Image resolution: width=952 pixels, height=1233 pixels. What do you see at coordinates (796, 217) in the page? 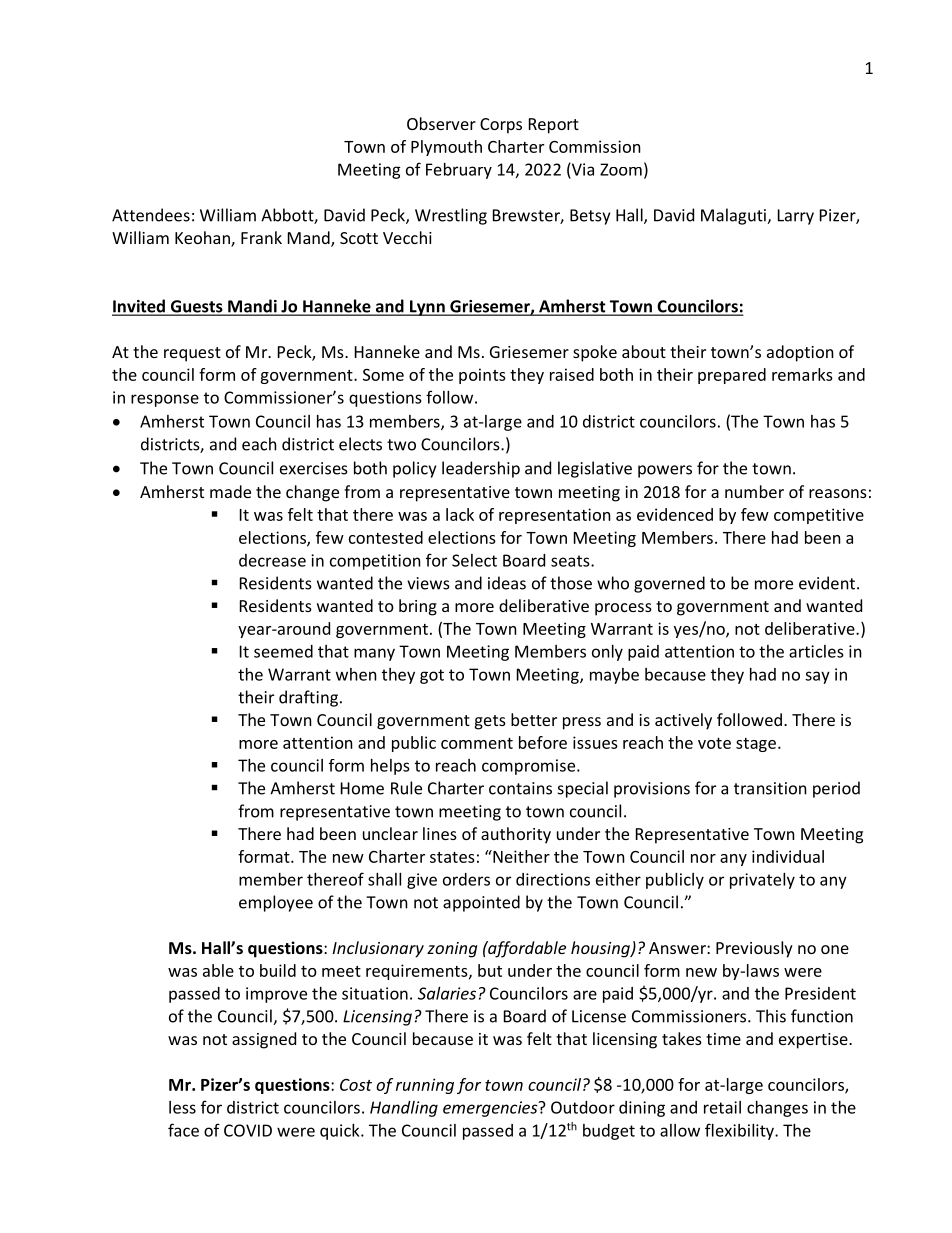
I see `Larry` at bounding box center [796, 217].
